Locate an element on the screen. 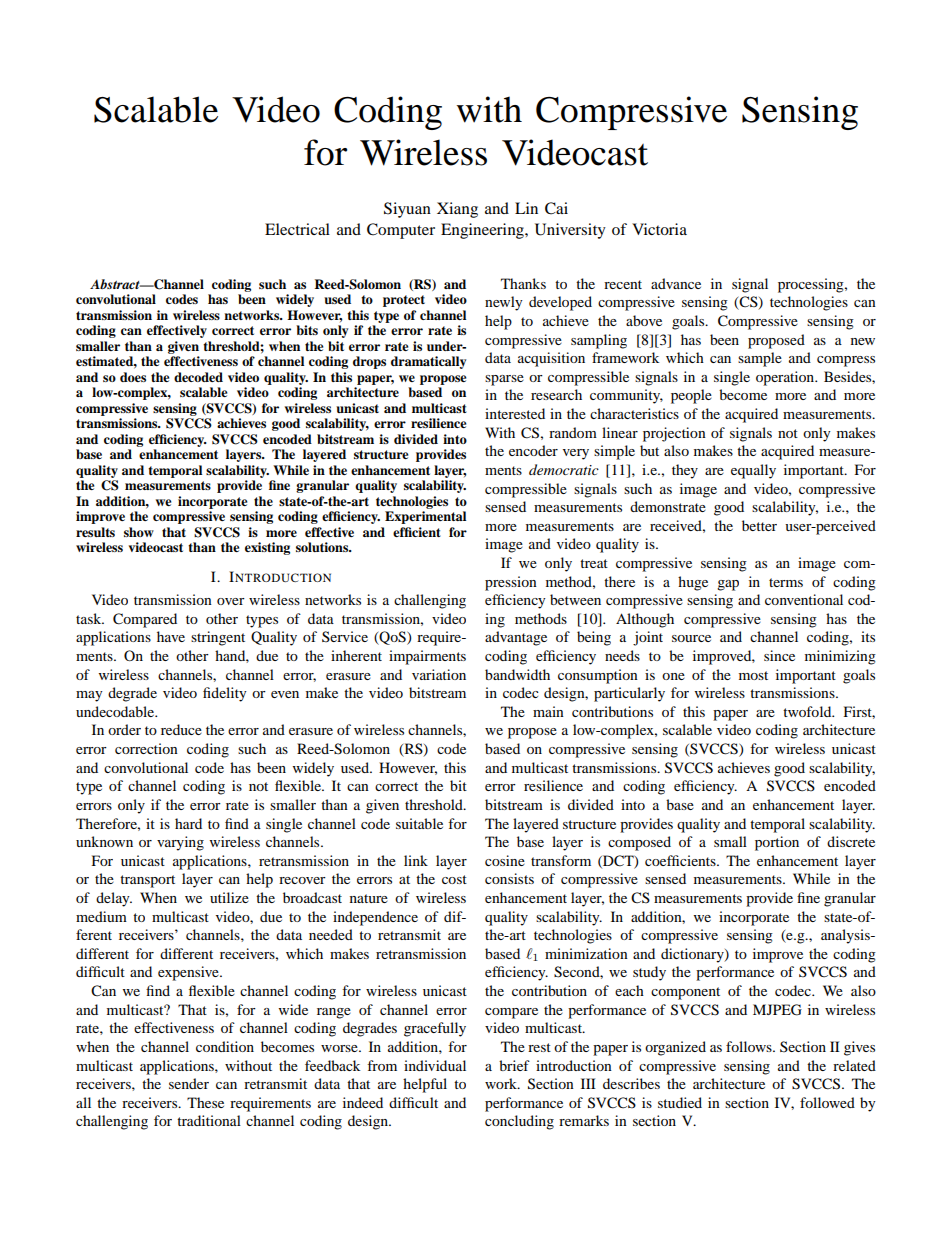 The height and width of the screenshot is (1233, 952). suitable is located at coordinates (419, 823).
